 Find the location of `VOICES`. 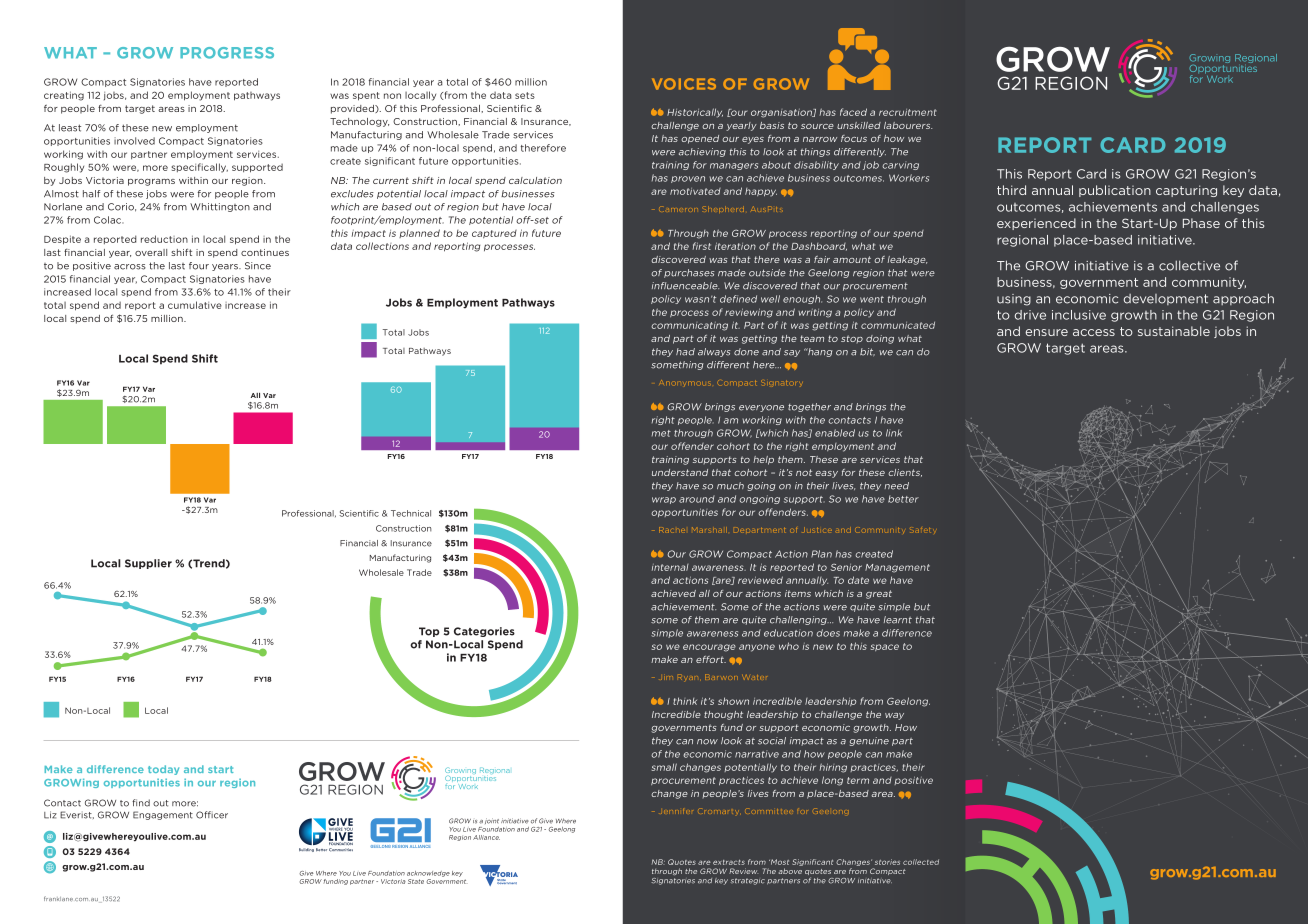

VOICES is located at coordinates (684, 84).
